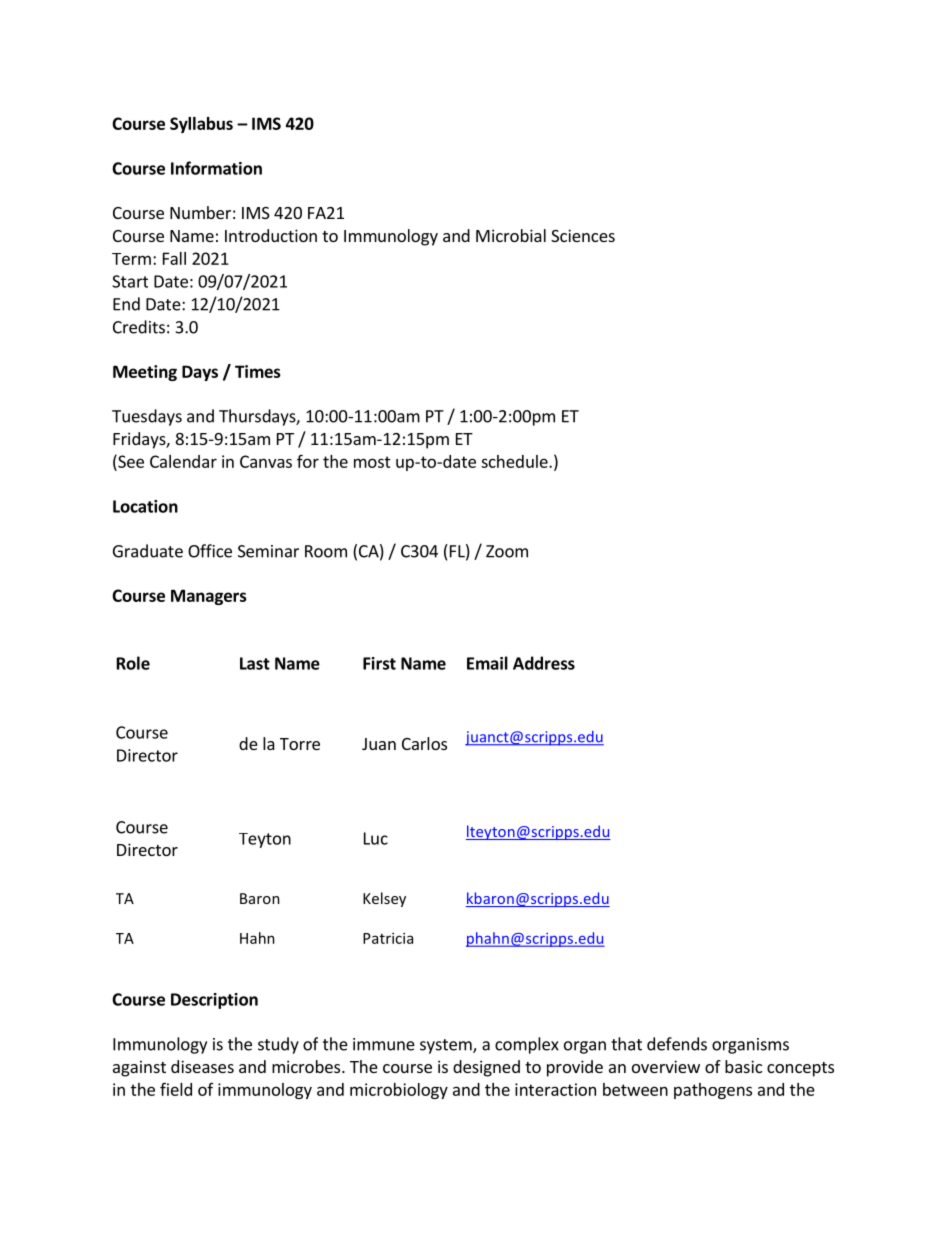 This image has height=1233, width=952. I want to click on Microbial, so click(511, 235).
